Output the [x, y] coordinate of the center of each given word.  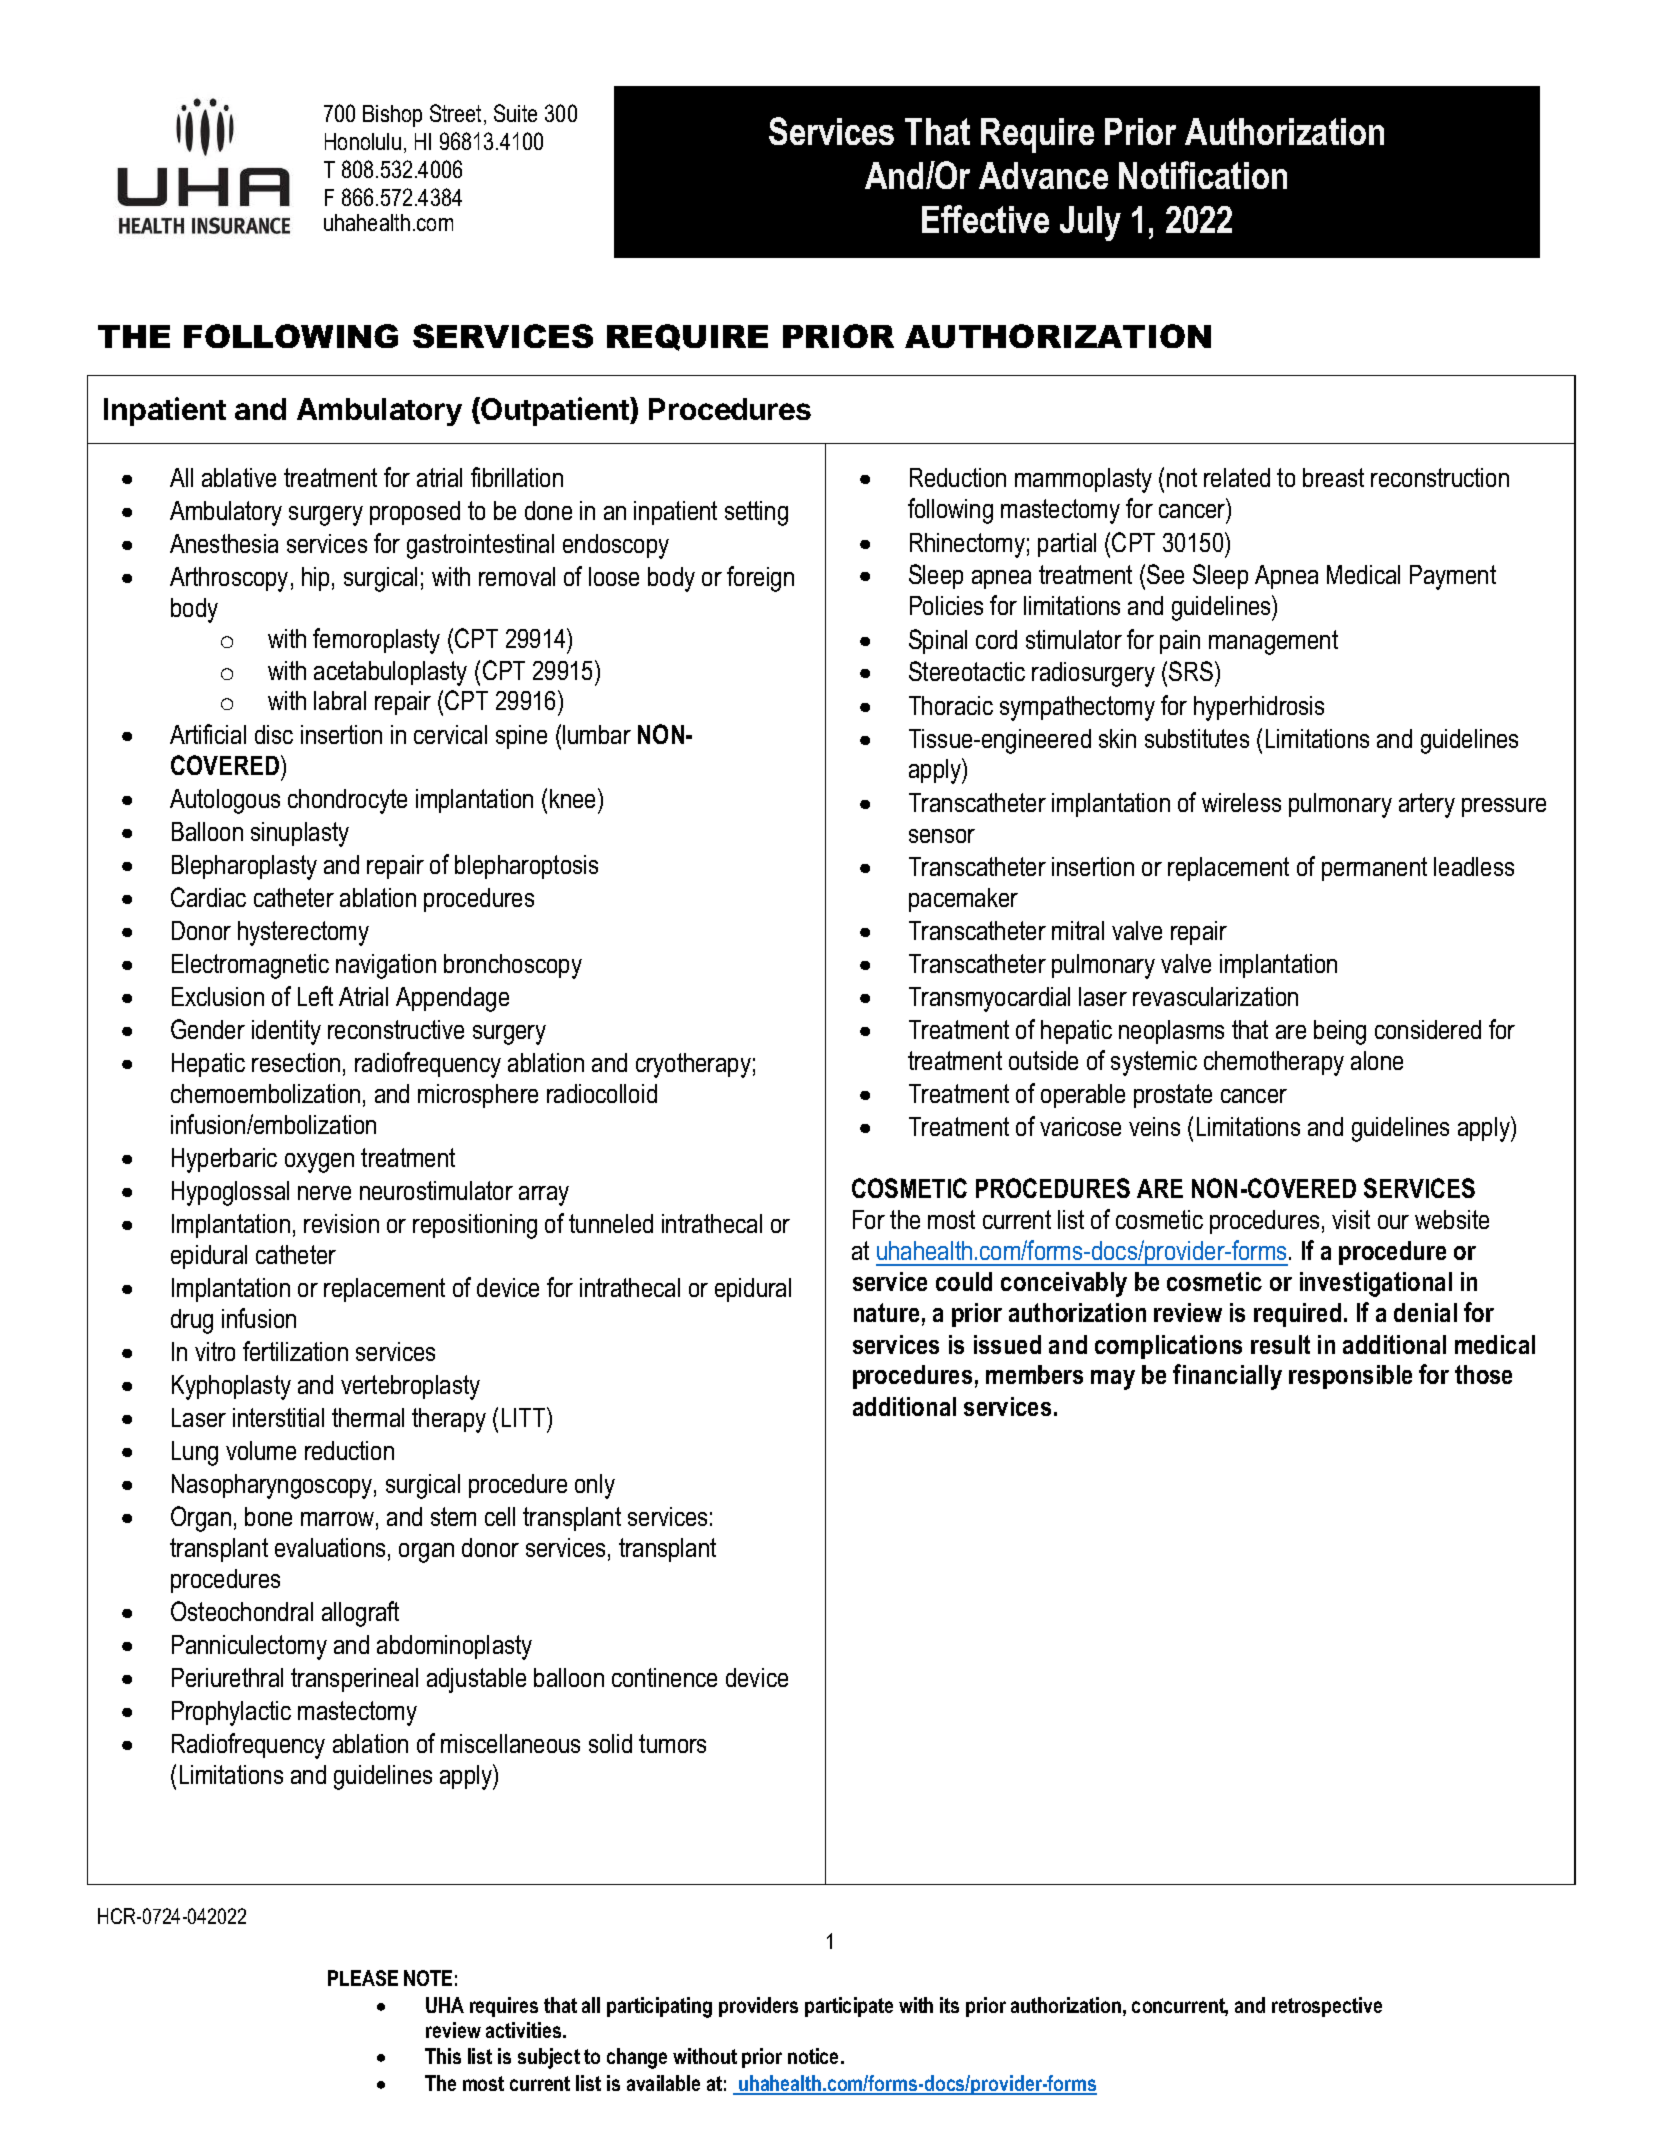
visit [1351, 1219]
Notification [1203, 175]
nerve [324, 1193]
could [964, 1281]
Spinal [938, 641]
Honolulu [363, 141]
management [1273, 642]
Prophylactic [231, 1713]
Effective [985, 219]
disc [274, 734]
